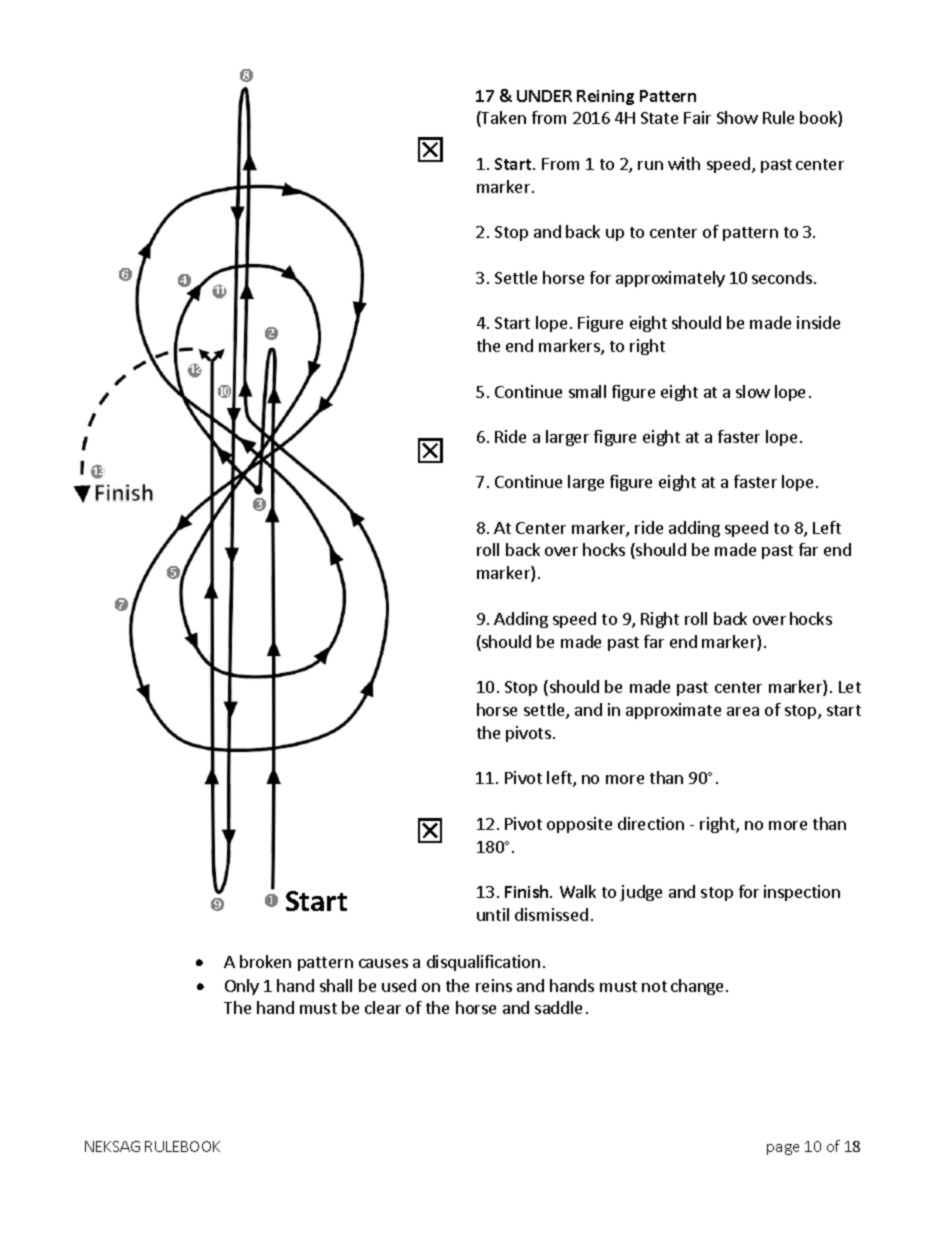  What do you see at coordinates (605, 97) in the screenshot?
I see `Reining` at bounding box center [605, 97].
